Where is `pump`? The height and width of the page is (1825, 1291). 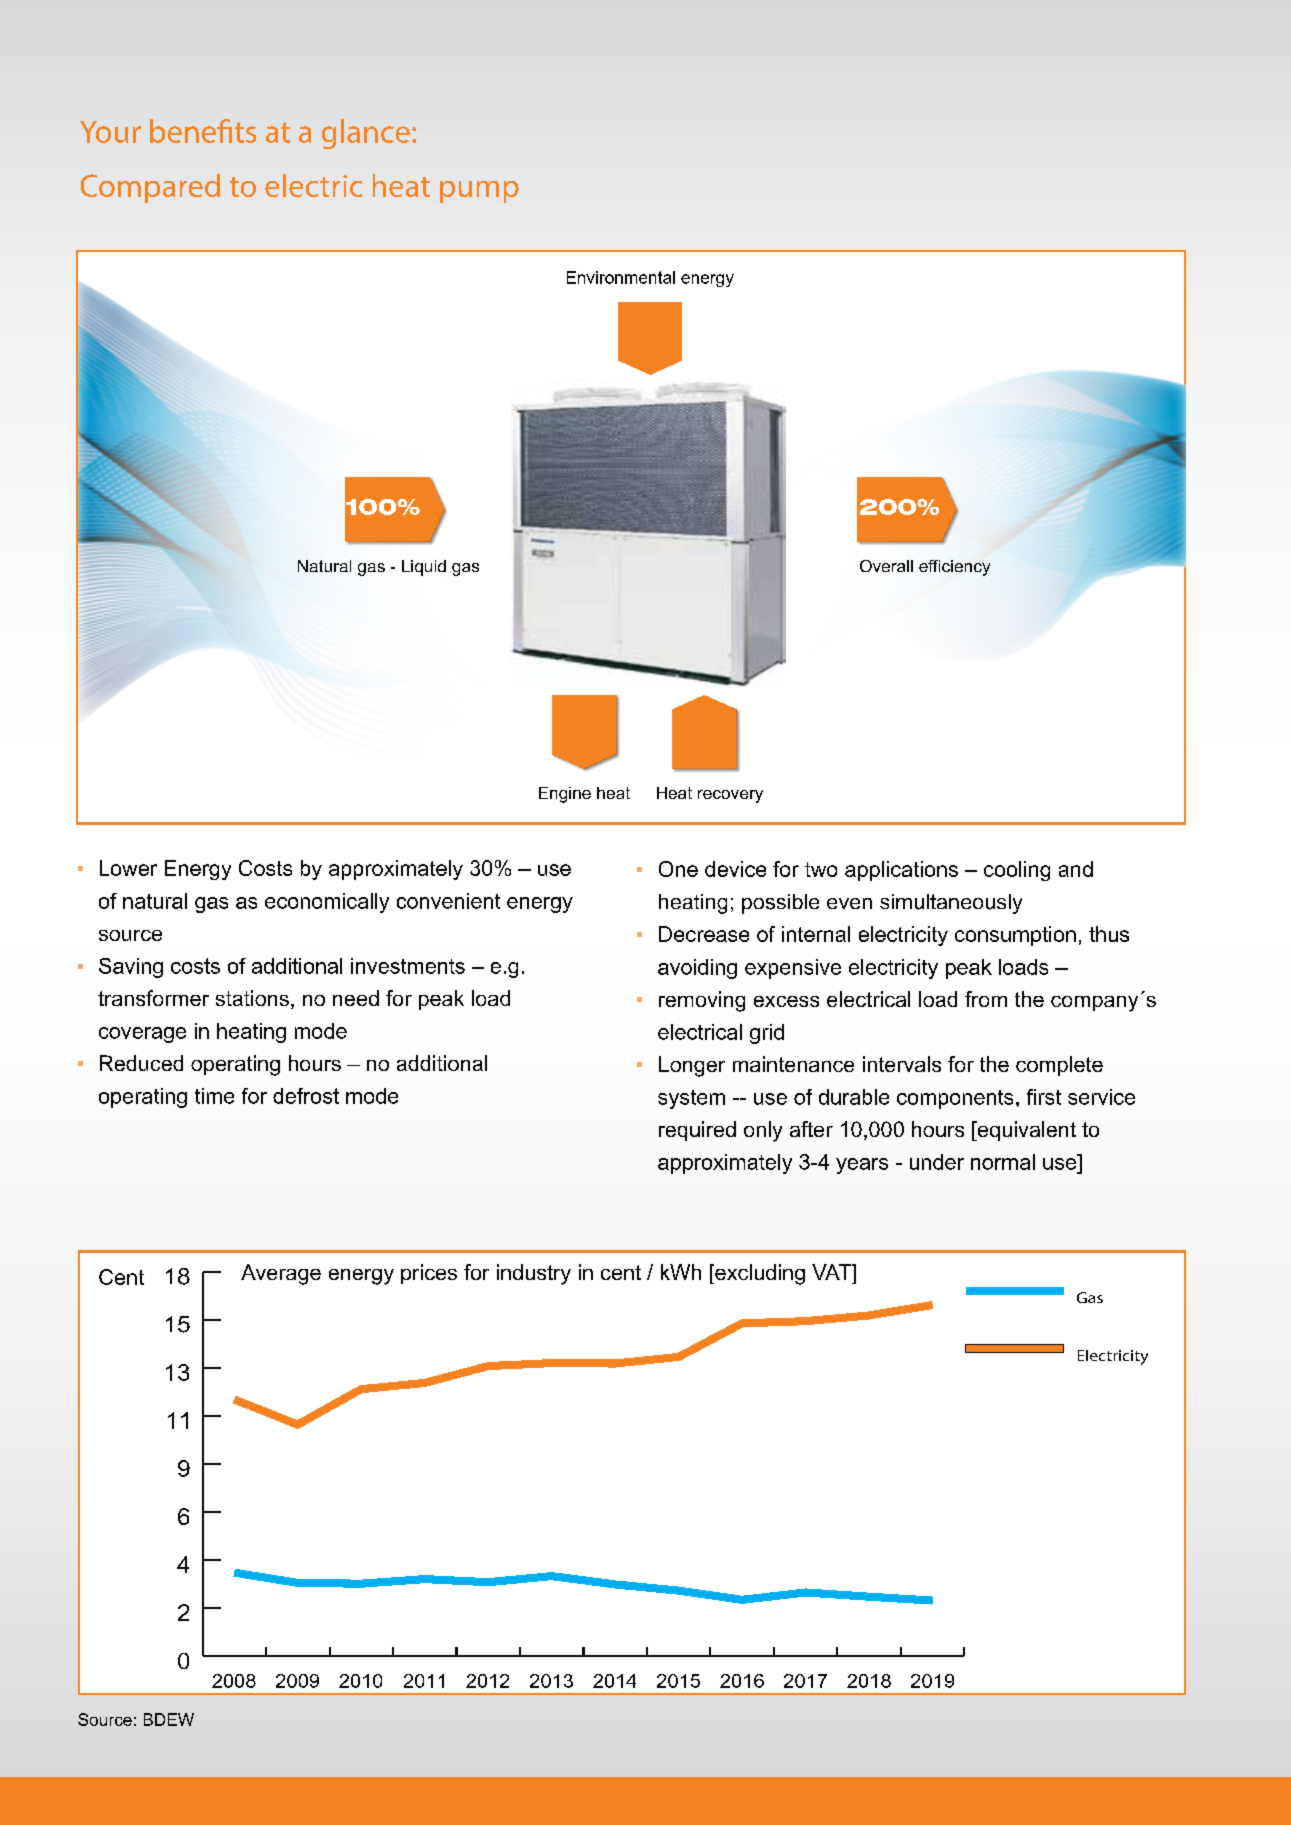 pump is located at coordinates (479, 192).
